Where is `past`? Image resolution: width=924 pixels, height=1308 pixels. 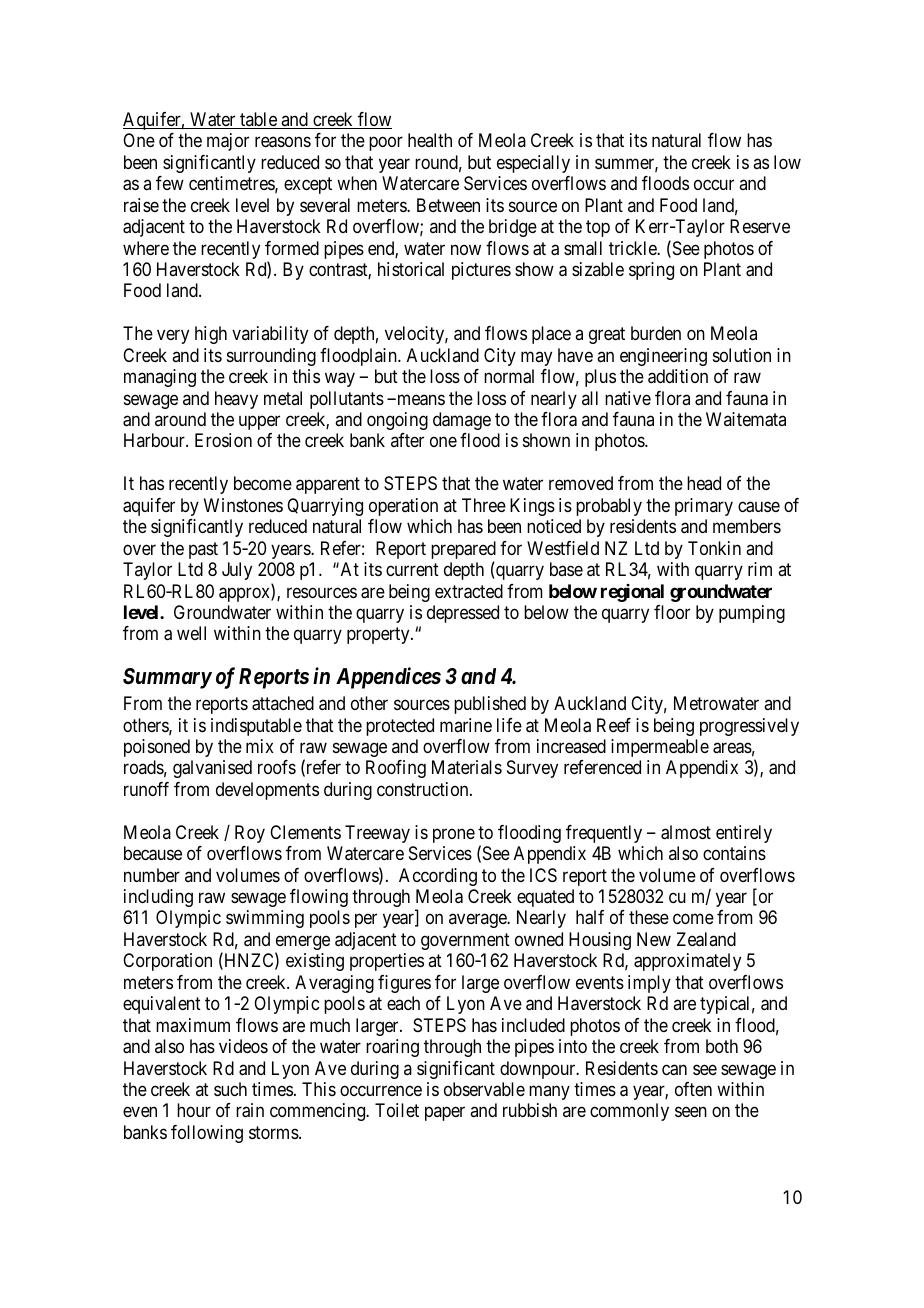
past is located at coordinates (203, 550).
